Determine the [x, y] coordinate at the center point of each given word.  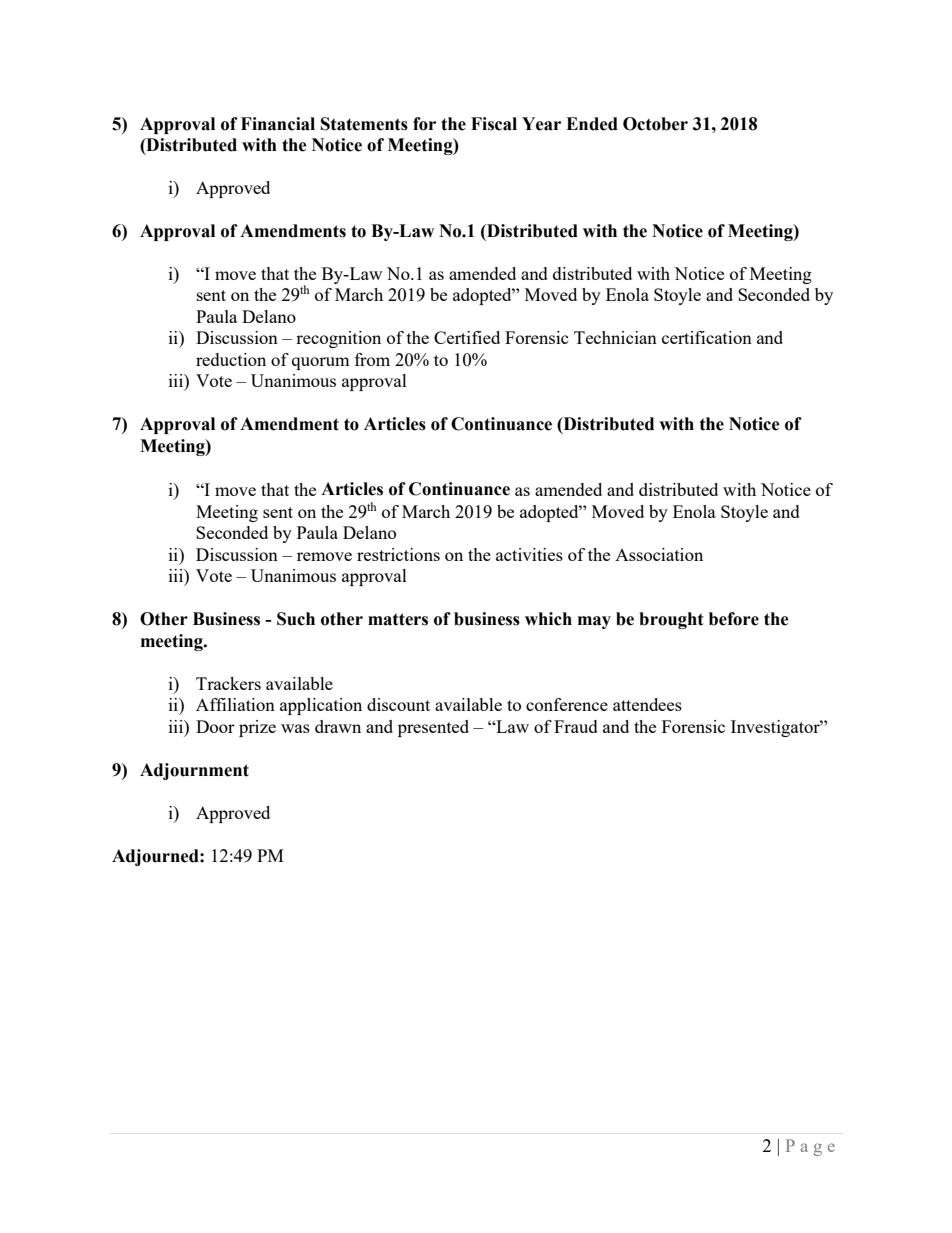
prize [257, 728]
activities [529, 554]
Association [659, 554]
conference [567, 704]
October [655, 124]
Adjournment [194, 771]
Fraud [576, 726]
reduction [231, 359]
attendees [647, 704]
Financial [278, 124]
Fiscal [494, 124]
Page [810, 1147]
